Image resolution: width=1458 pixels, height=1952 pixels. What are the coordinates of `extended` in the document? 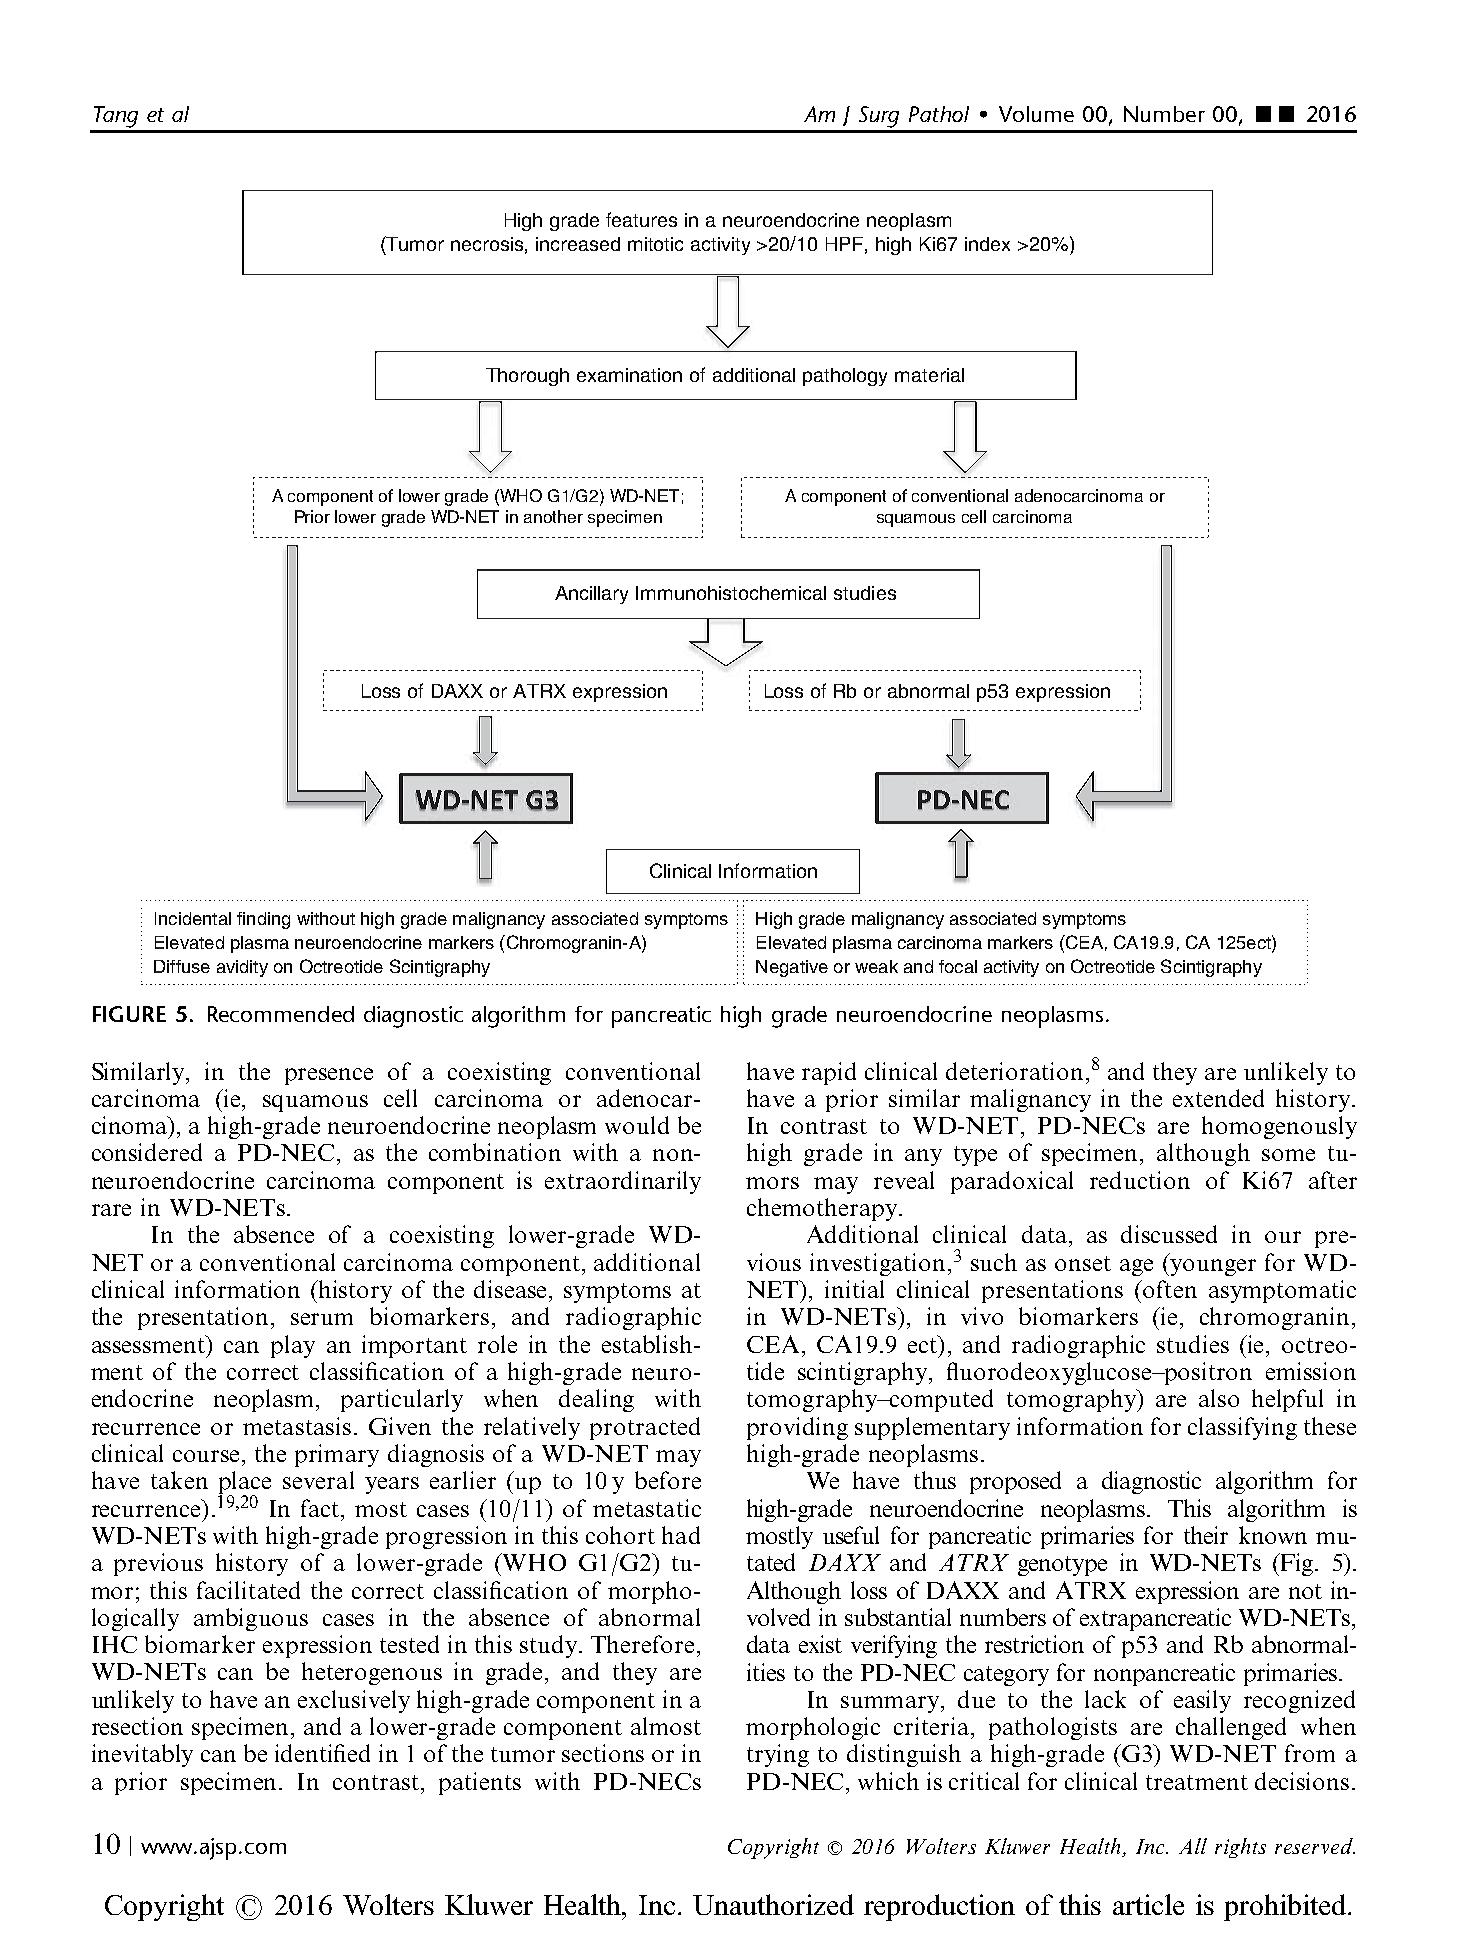 It's located at (1218, 1098).
